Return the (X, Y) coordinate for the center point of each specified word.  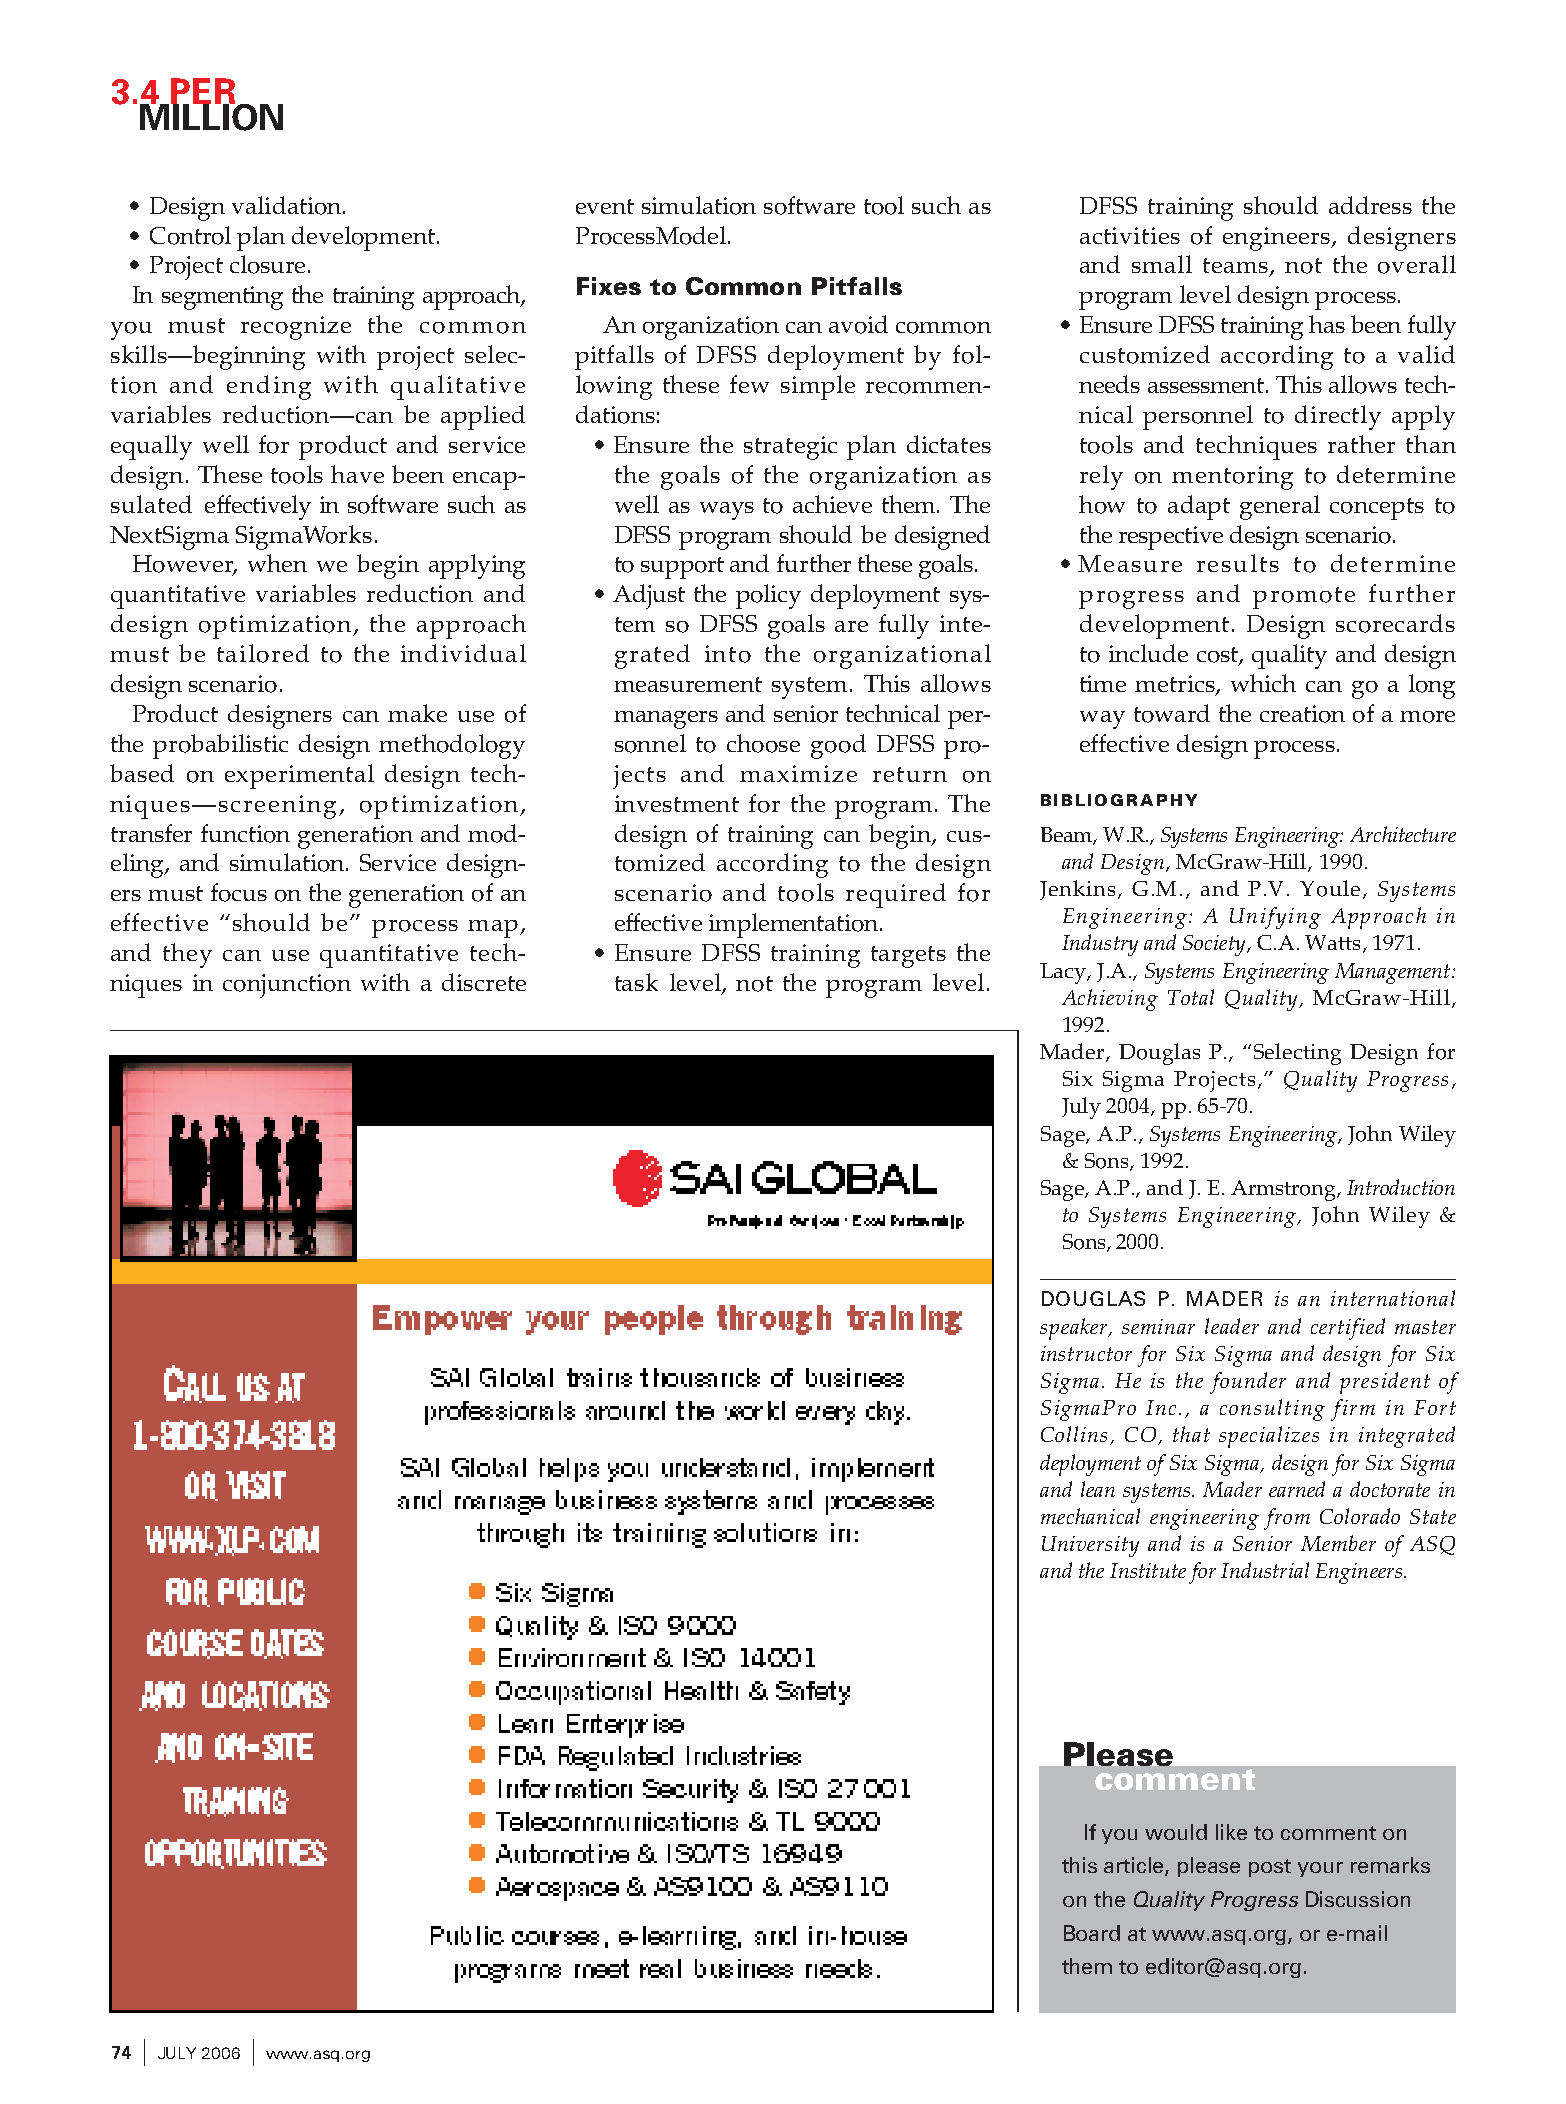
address (1370, 205)
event (605, 206)
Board (1092, 1933)
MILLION (211, 116)
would (1176, 1832)
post (1270, 1868)
